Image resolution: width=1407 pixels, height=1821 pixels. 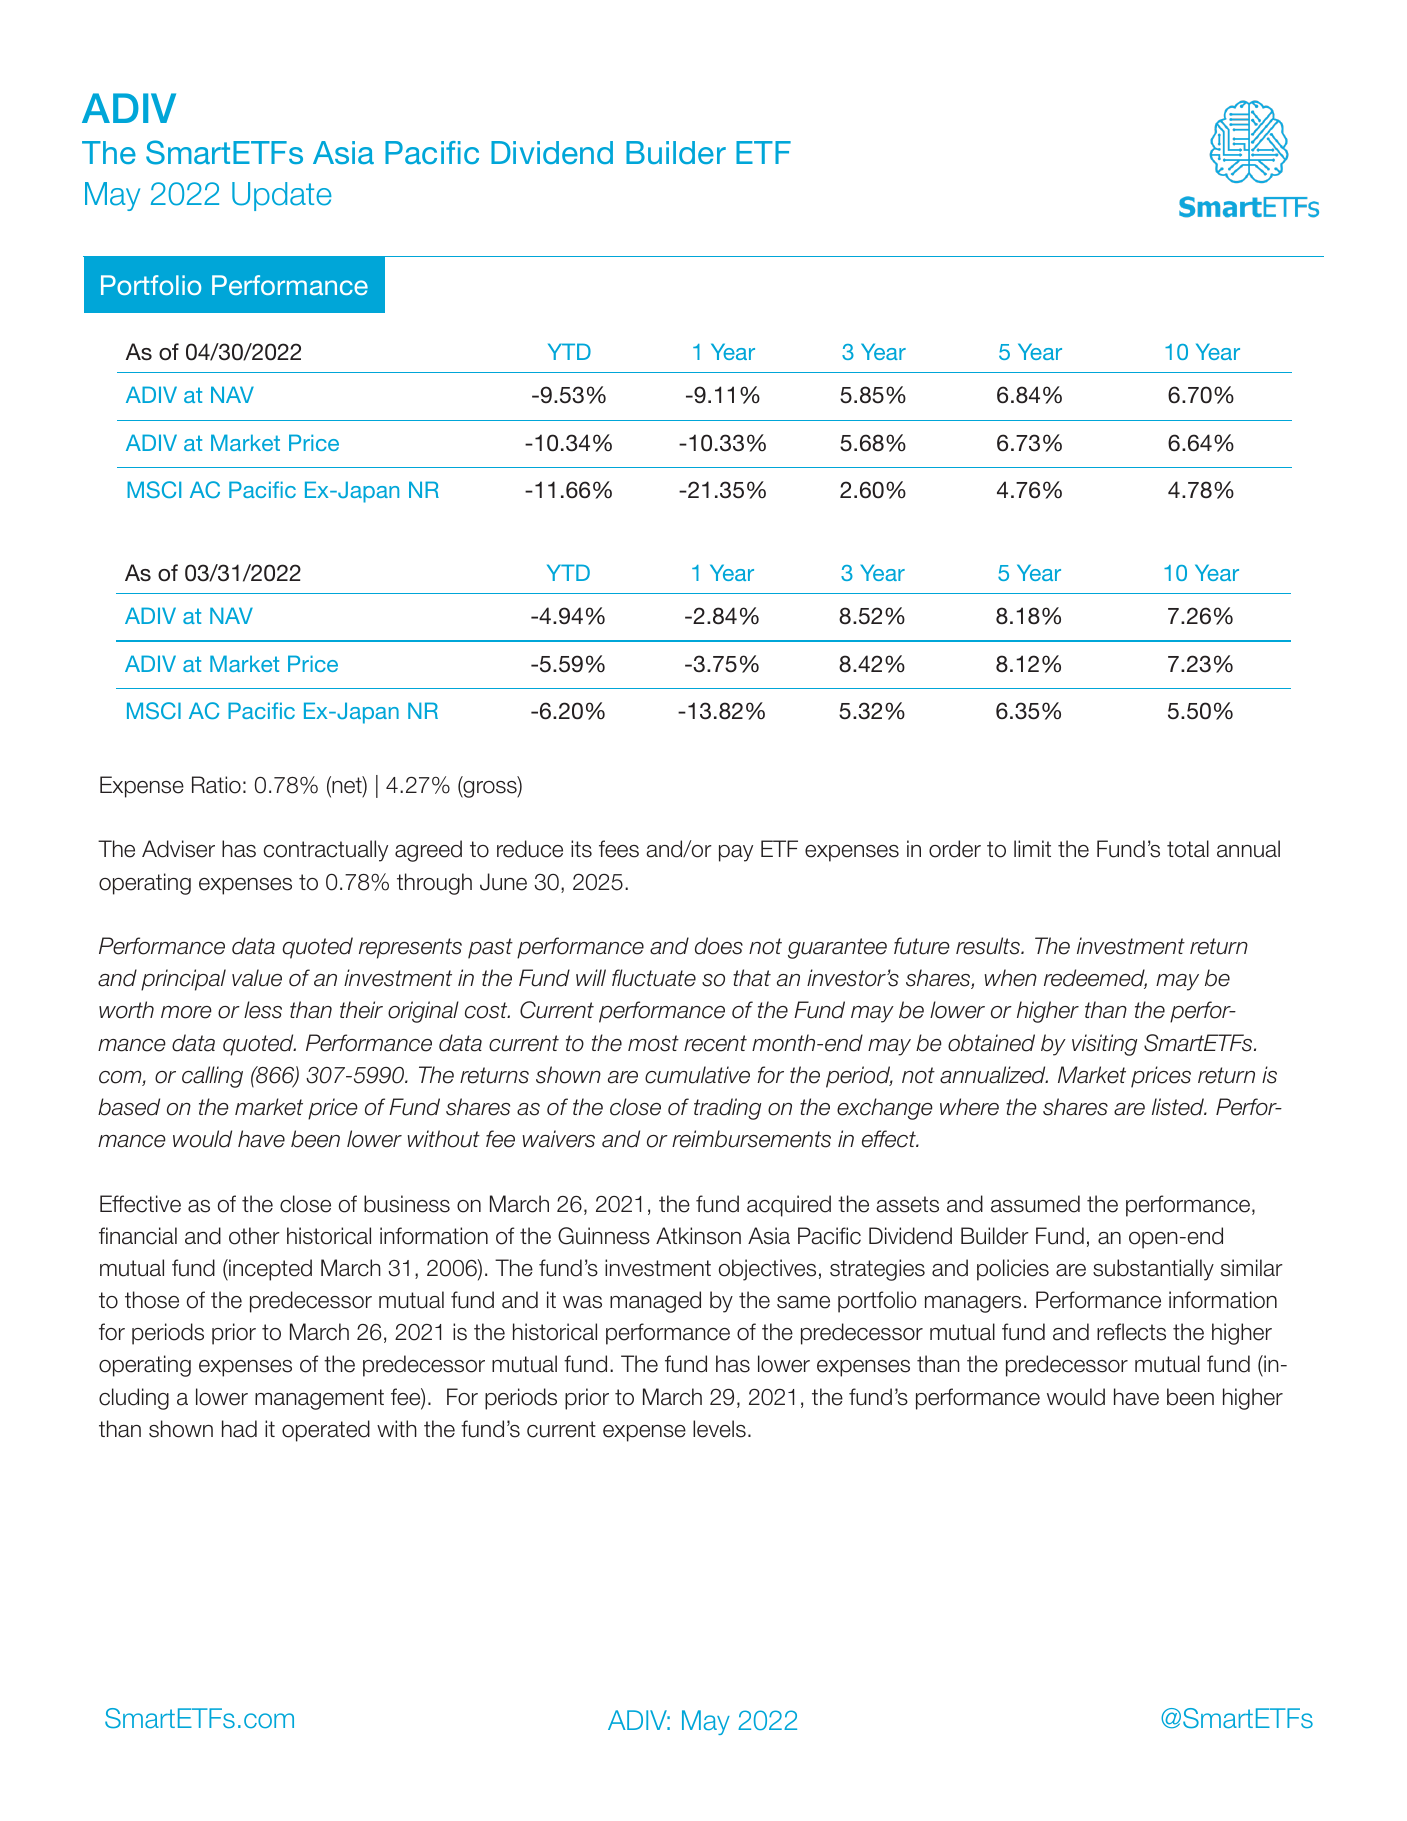 I want to click on levels, so click(x=719, y=1429).
